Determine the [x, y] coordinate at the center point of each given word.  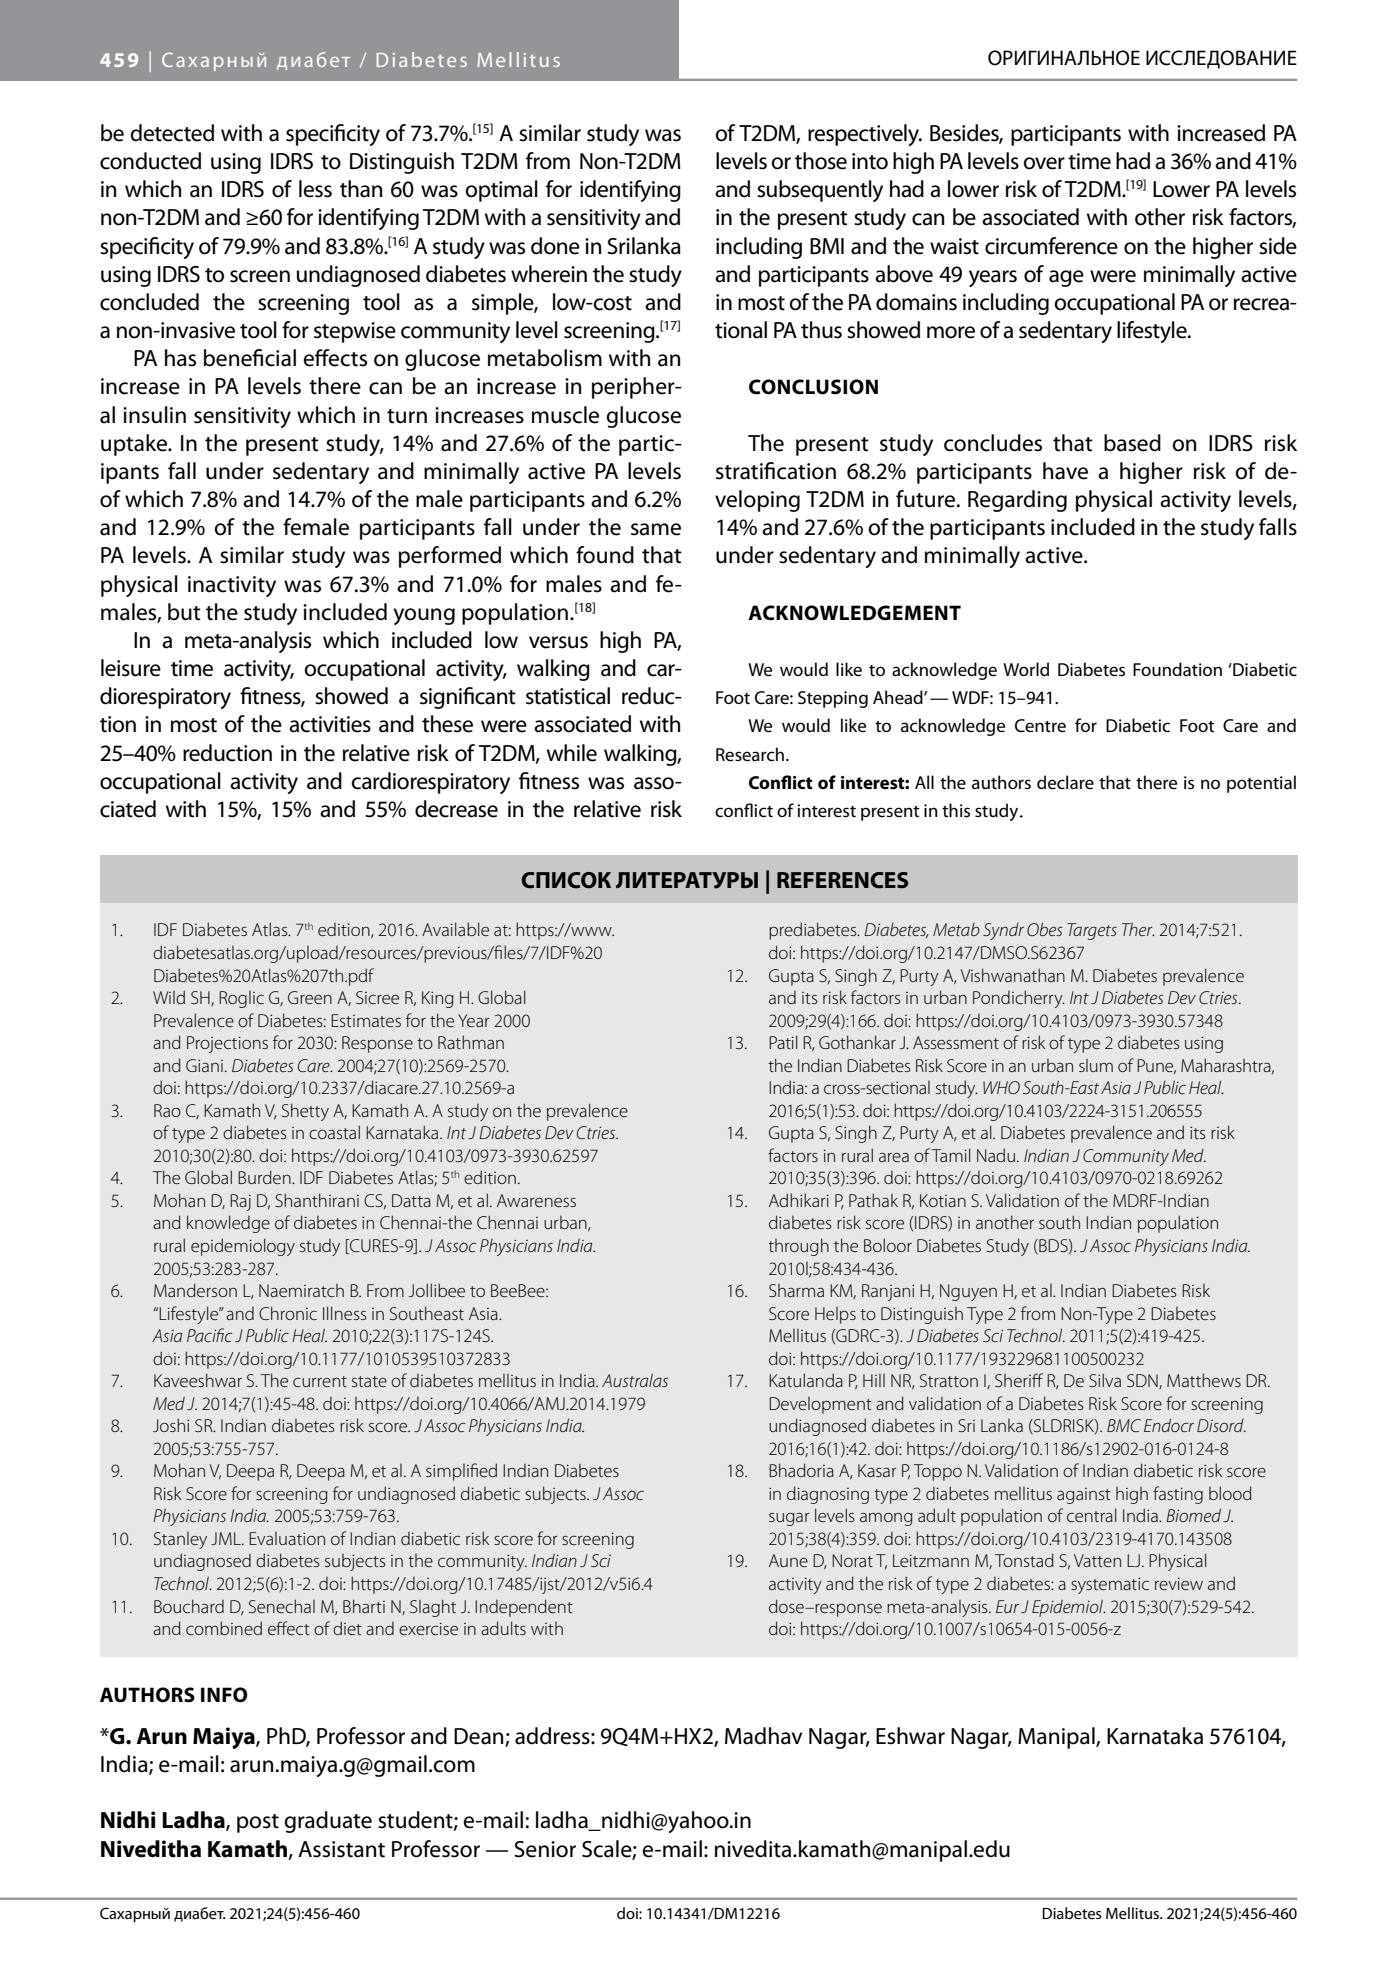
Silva [1105, 1380]
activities [330, 724]
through [798, 1247]
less [315, 189]
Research [751, 754]
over [1044, 163]
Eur [1007, 1606]
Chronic [288, 1313]
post [258, 1823]
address [553, 1736]
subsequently [820, 191]
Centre [1040, 726]
